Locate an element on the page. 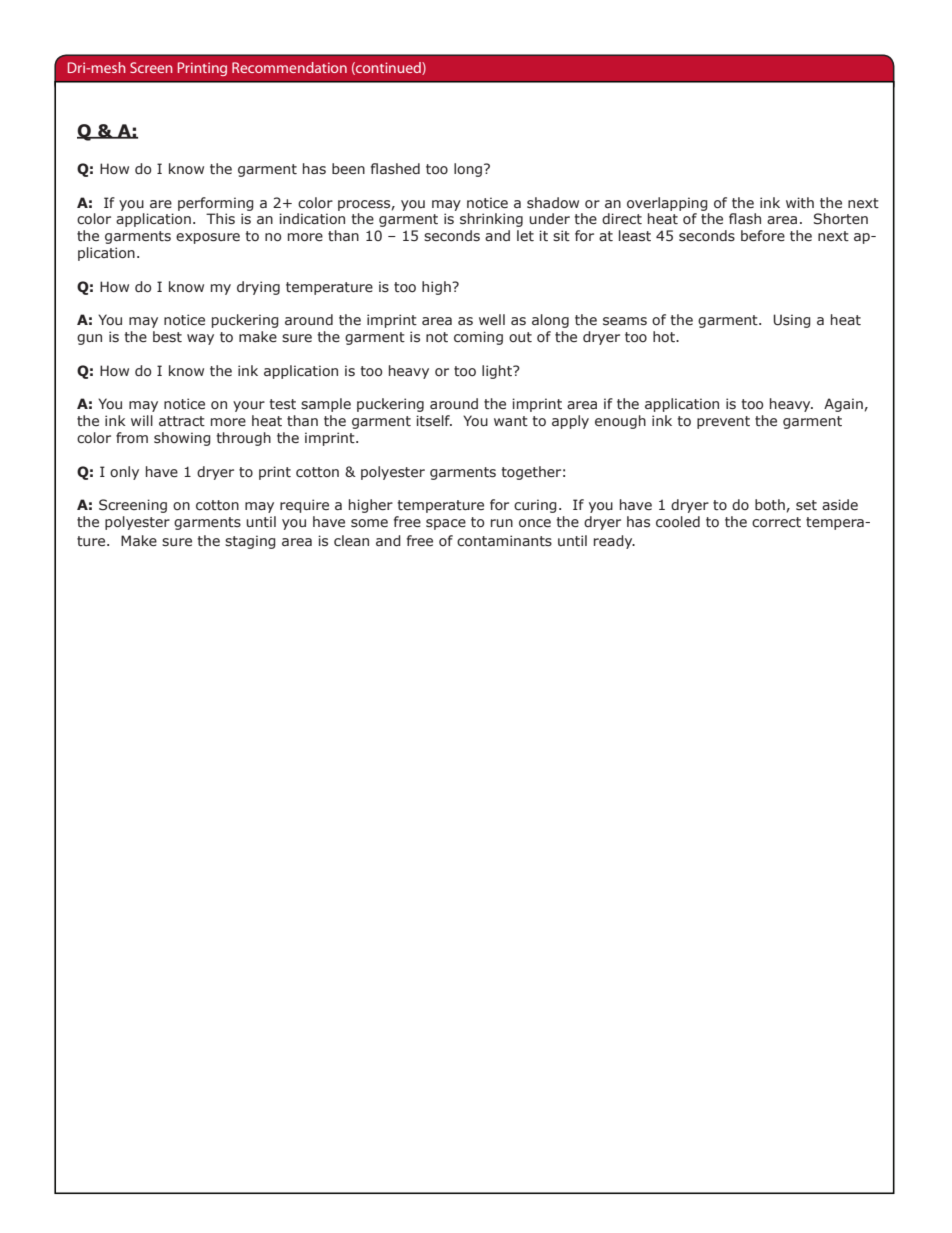 This image has width=952, height=1233. shrinking is located at coordinates (491, 220).
